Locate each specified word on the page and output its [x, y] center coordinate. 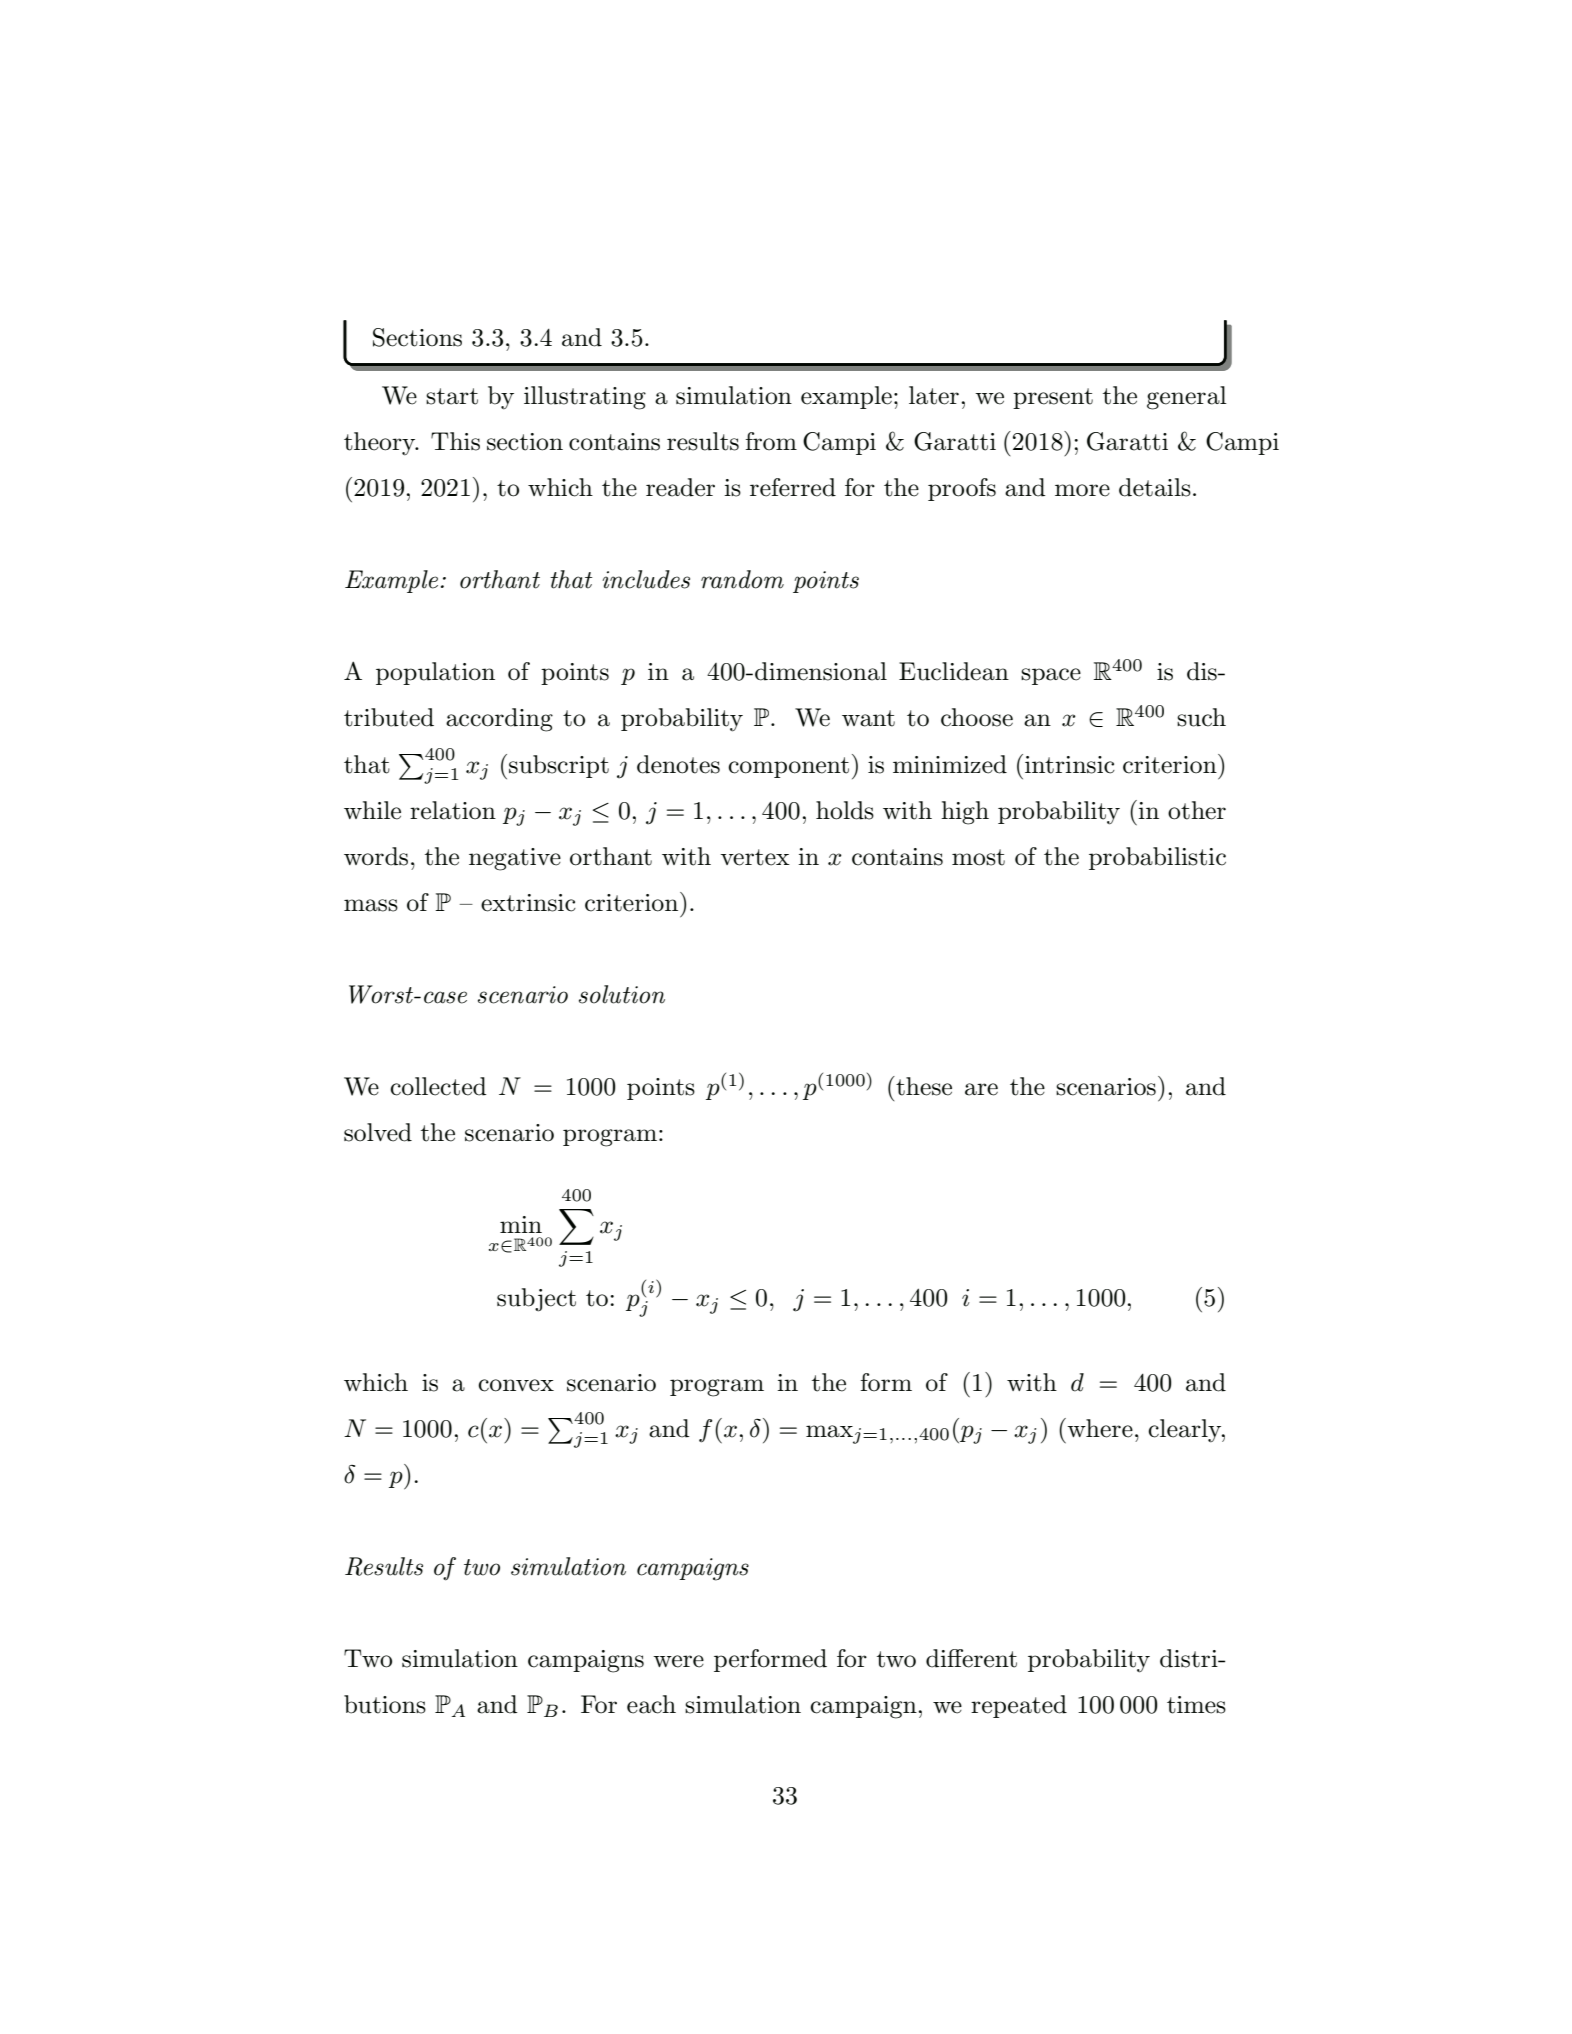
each [651, 1704]
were [678, 1661]
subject [536, 1300]
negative [515, 859]
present [1053, 398]
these [923, 1086]
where [1099, 1428]
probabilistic [1157, 858]
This [455, 441]
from [771, 441]
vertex [755, 857]
